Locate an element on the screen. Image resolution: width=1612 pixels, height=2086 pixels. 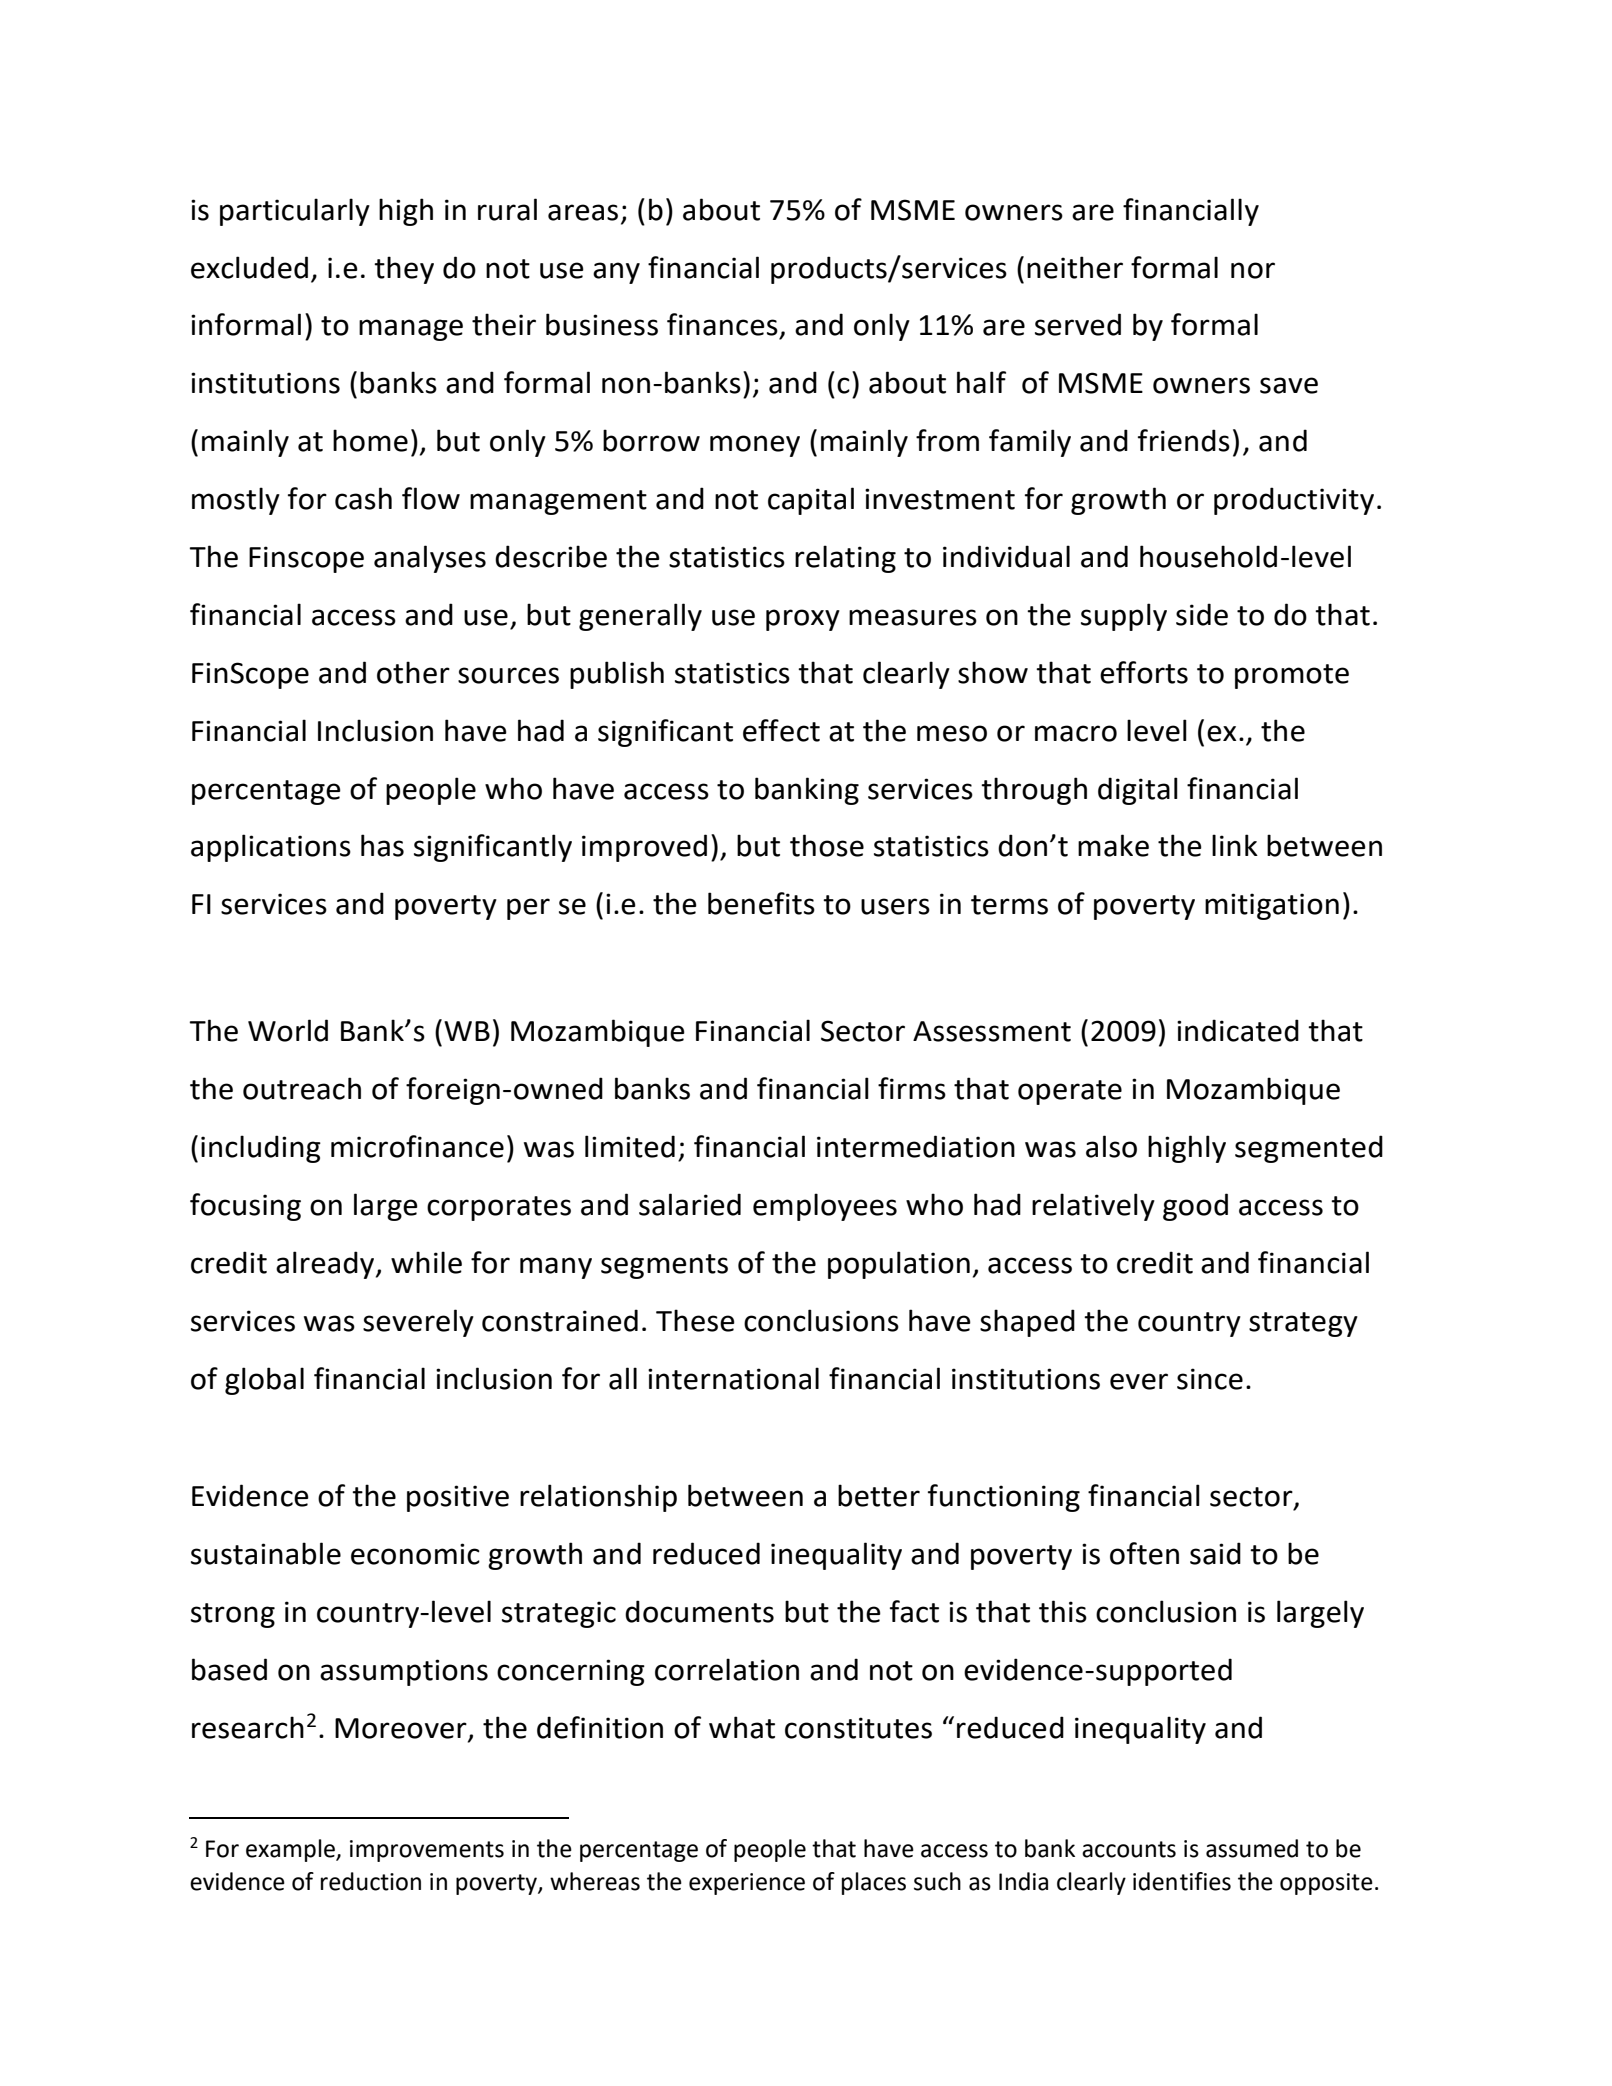
indicated is located at coordinates (1238, 1030).
